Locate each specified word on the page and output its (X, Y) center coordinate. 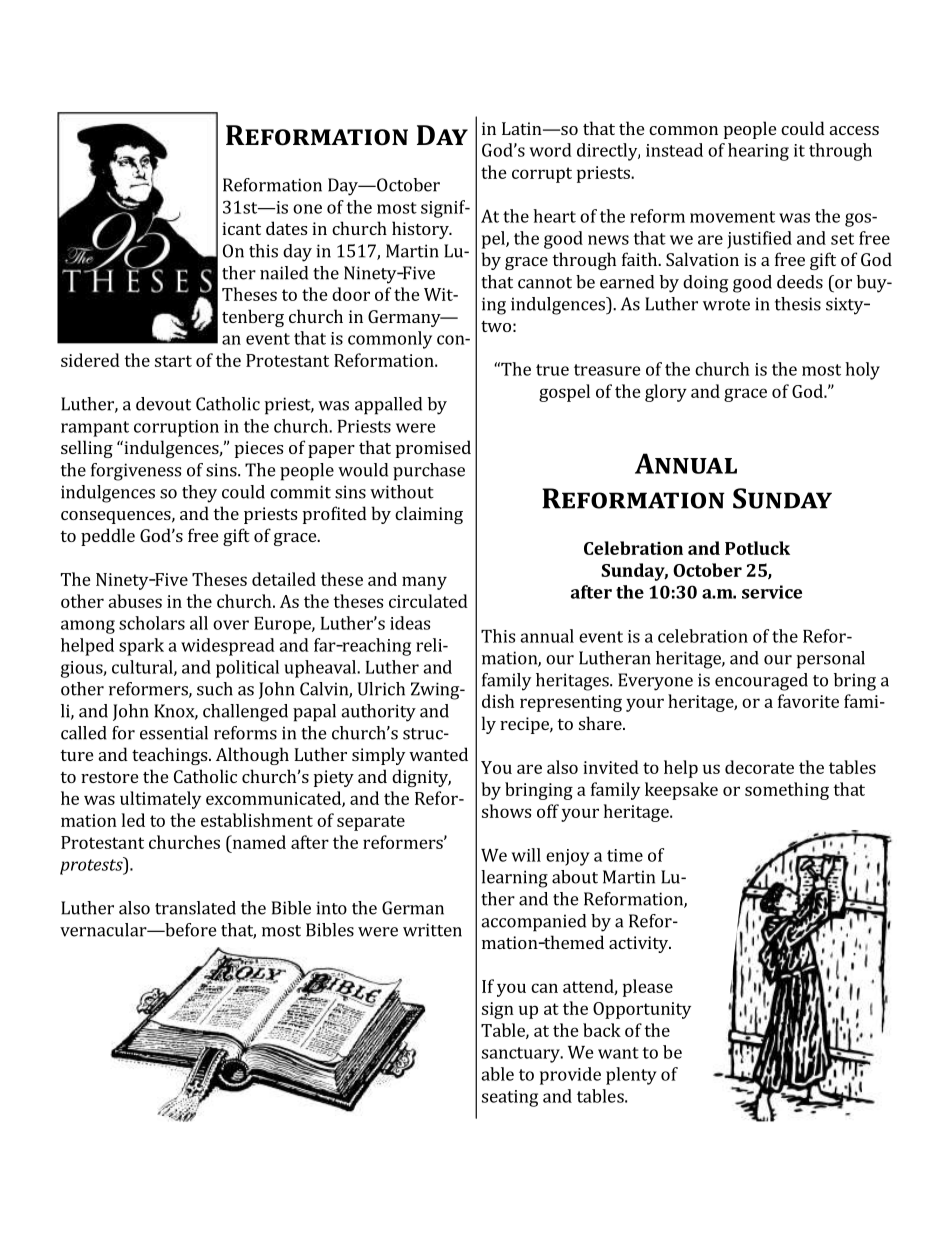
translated (195, 908)
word (551, 150)
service (772, 592)
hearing (758, 152)
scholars (152, 623)
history (421, 230)
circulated (428, 601)
